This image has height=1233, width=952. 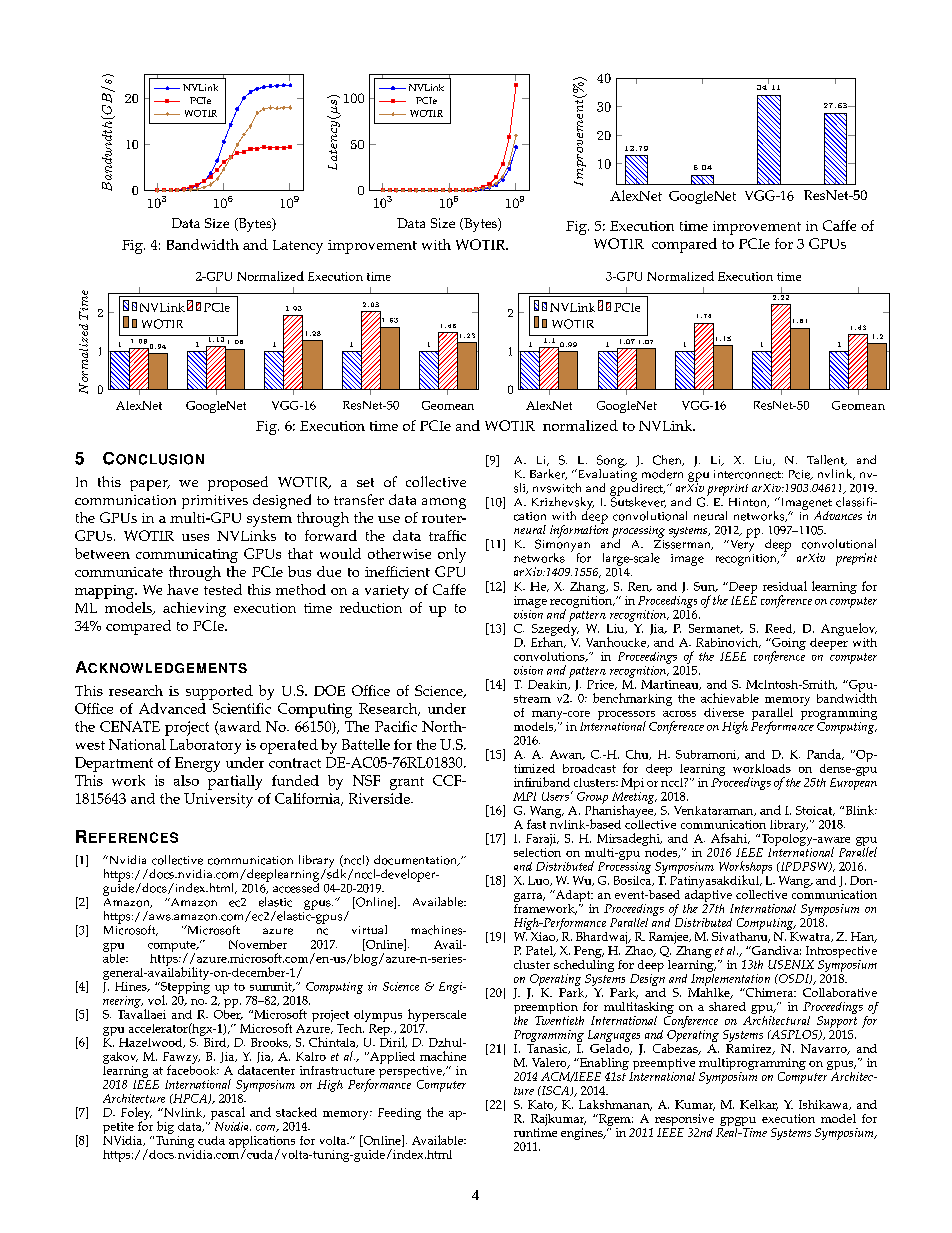 I want to click on interconnect, so click(x=748, y=474).
